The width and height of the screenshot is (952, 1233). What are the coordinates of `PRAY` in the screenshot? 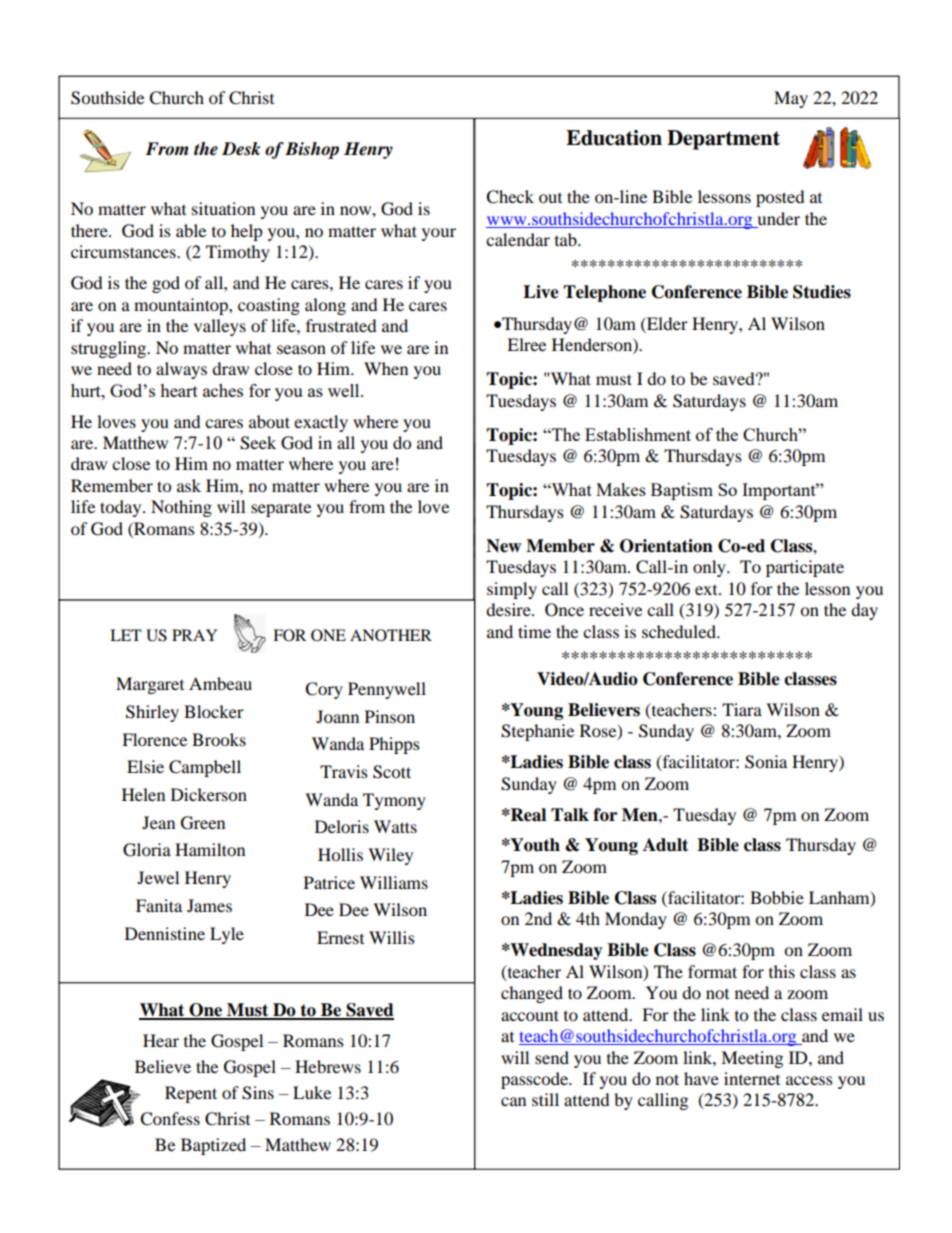 It's located at (194, 635).
